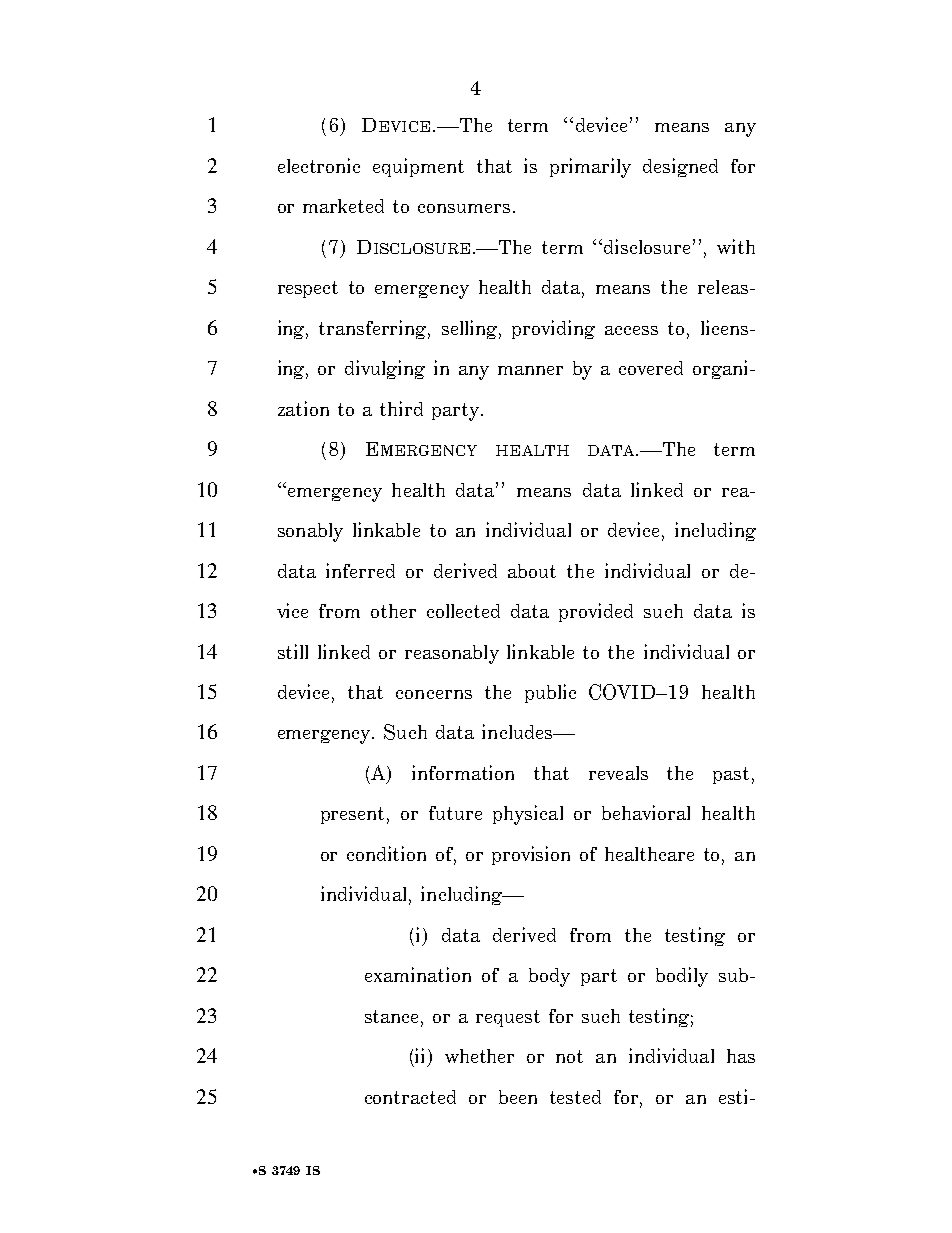 This page has height=1233, width=952. What do you see at coordinates (464, 208) in the page?
I see `consumers` at bounding box center [464, 208].
